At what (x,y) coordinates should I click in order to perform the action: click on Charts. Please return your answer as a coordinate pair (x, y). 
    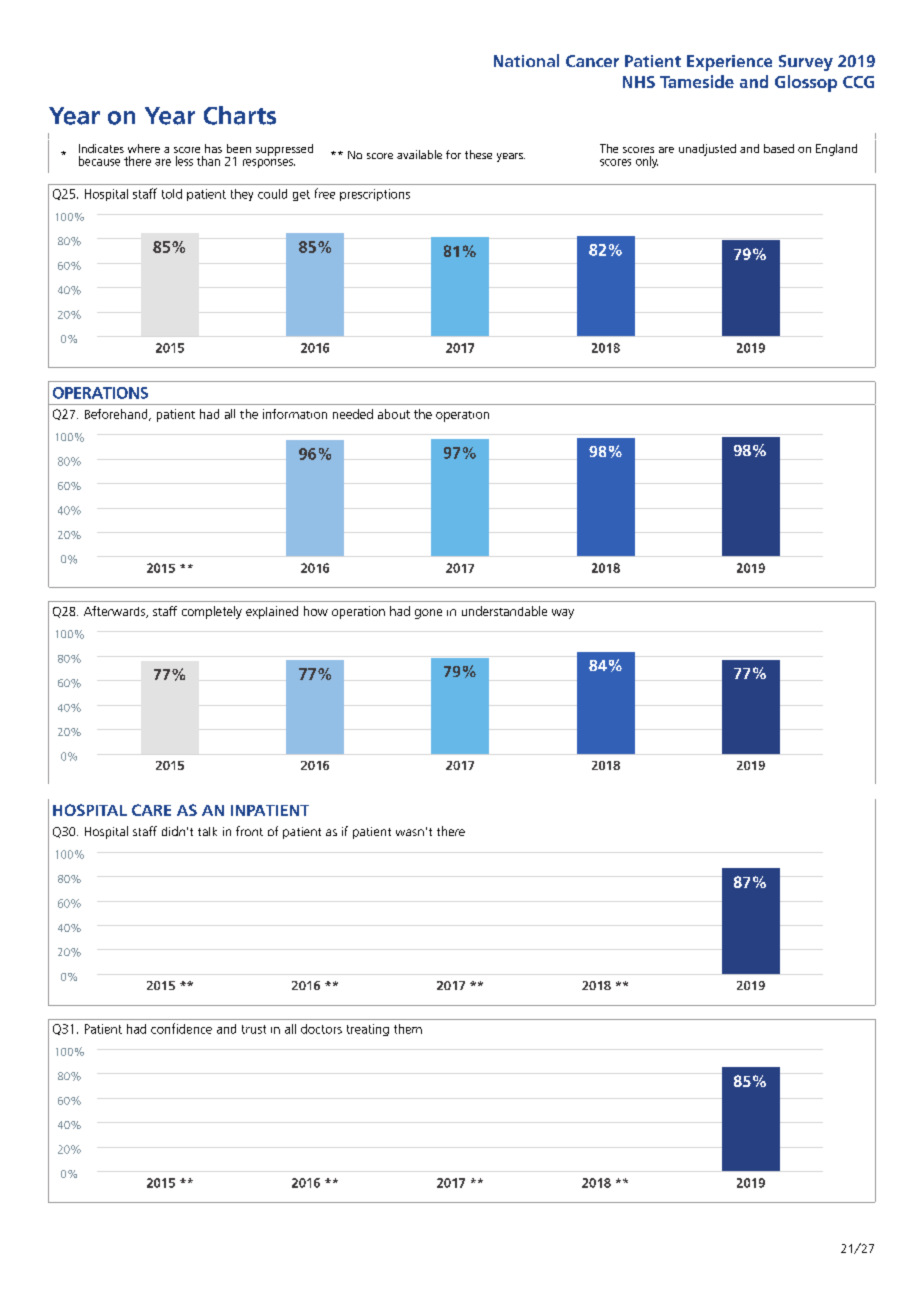
    Looking at the image, I should click on (240, 115).
